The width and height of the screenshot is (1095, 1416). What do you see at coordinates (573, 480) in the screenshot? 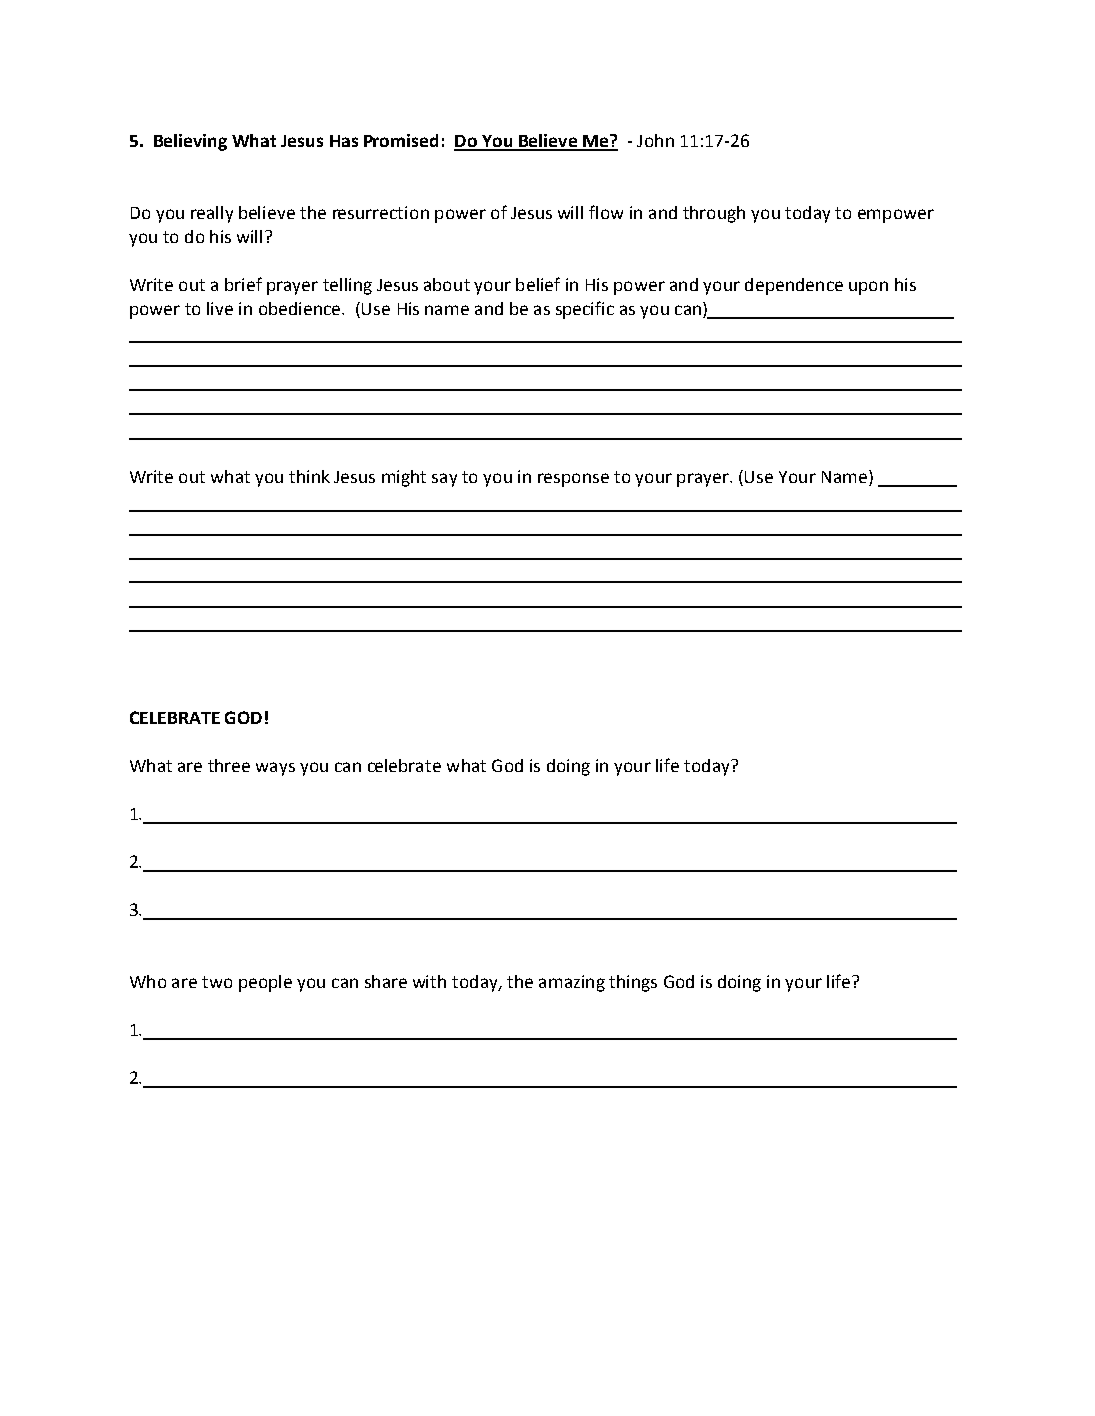
I see `response` at bounding box center [573, 480].
